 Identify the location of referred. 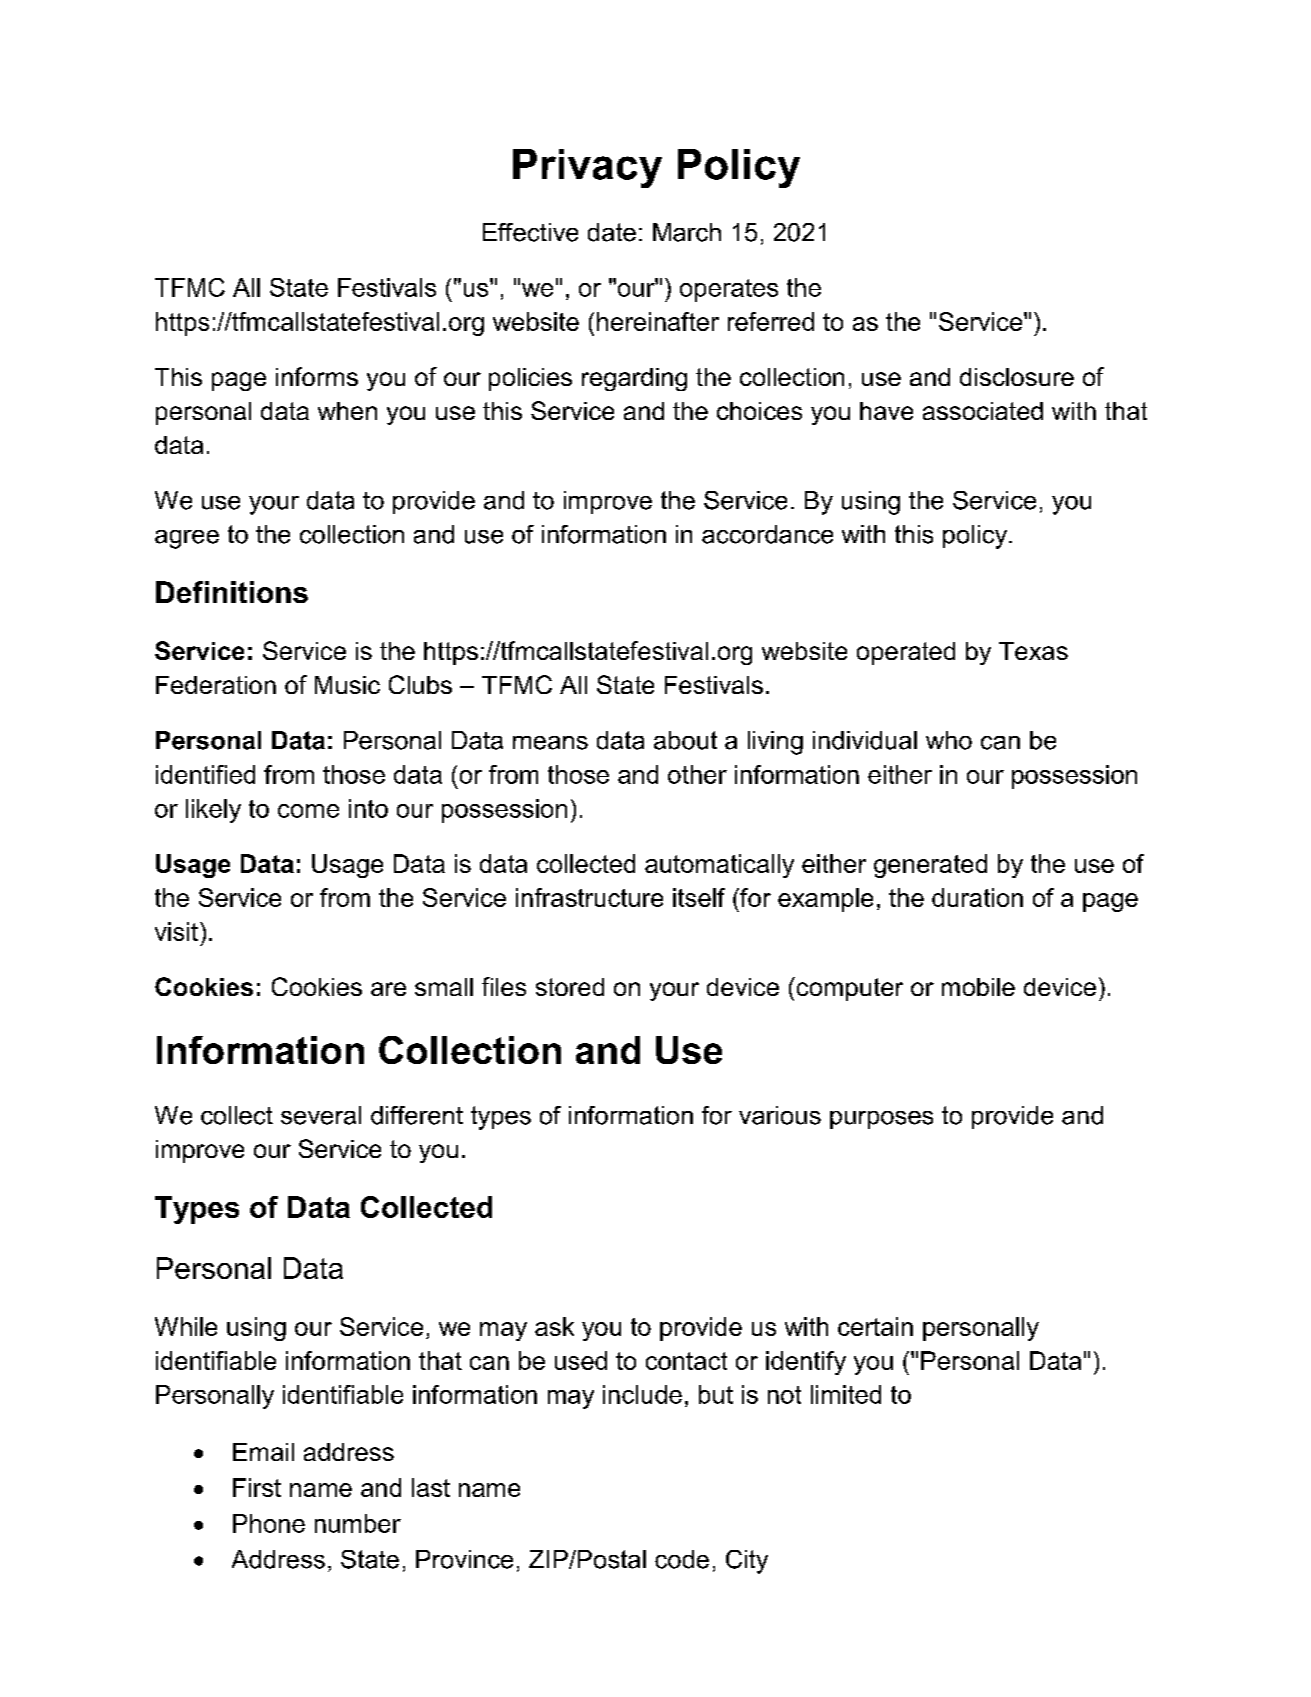
(771, 321).
